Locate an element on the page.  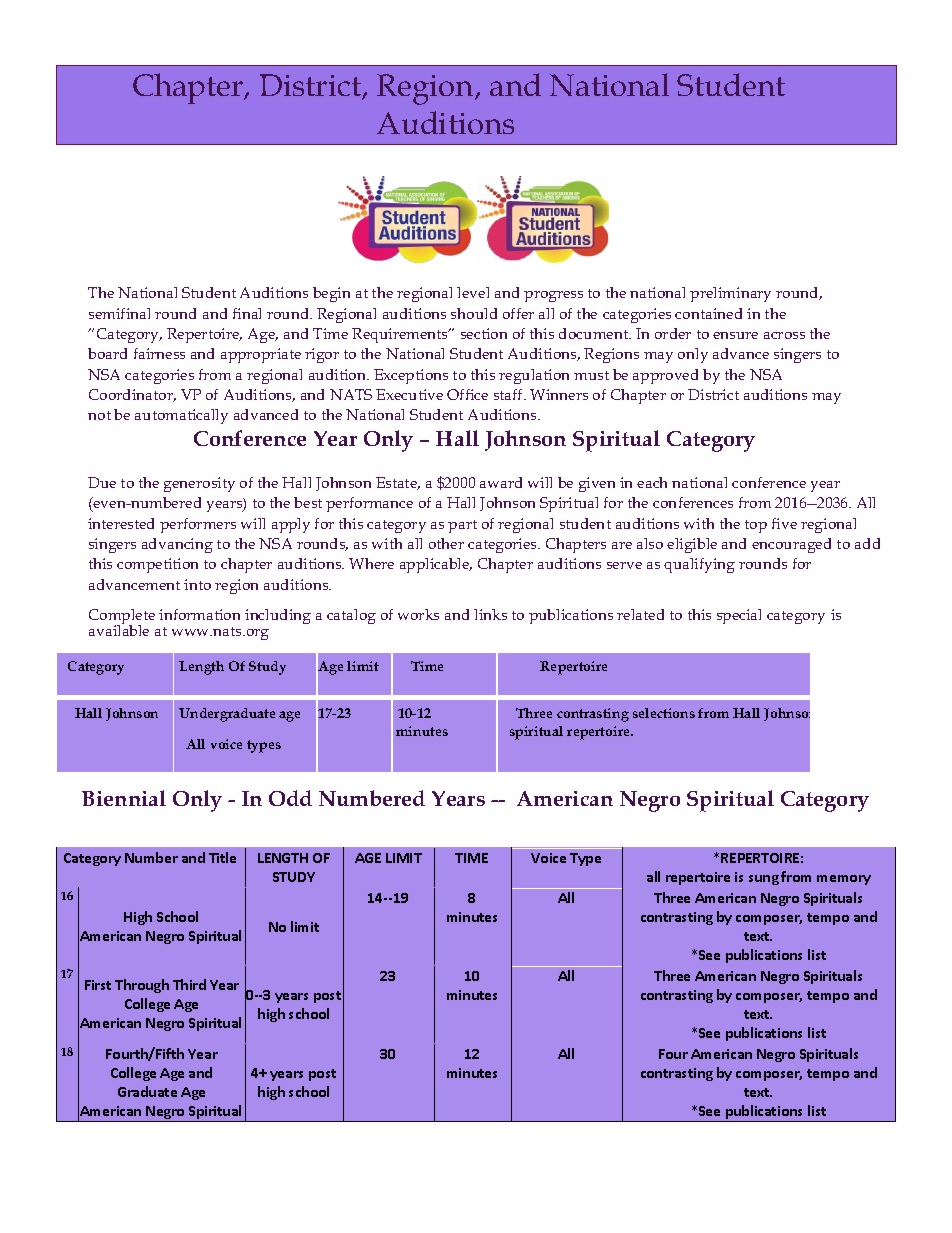
Biennial is located at coordinates (124, 798).
